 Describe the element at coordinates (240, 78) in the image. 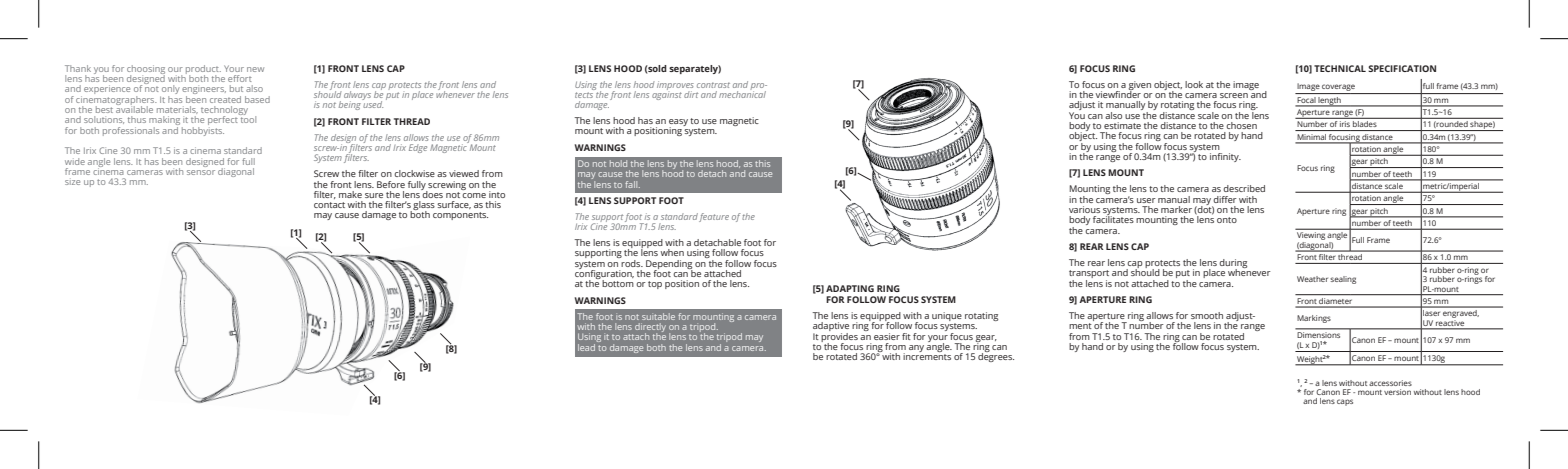

I see `effort` at that location.
